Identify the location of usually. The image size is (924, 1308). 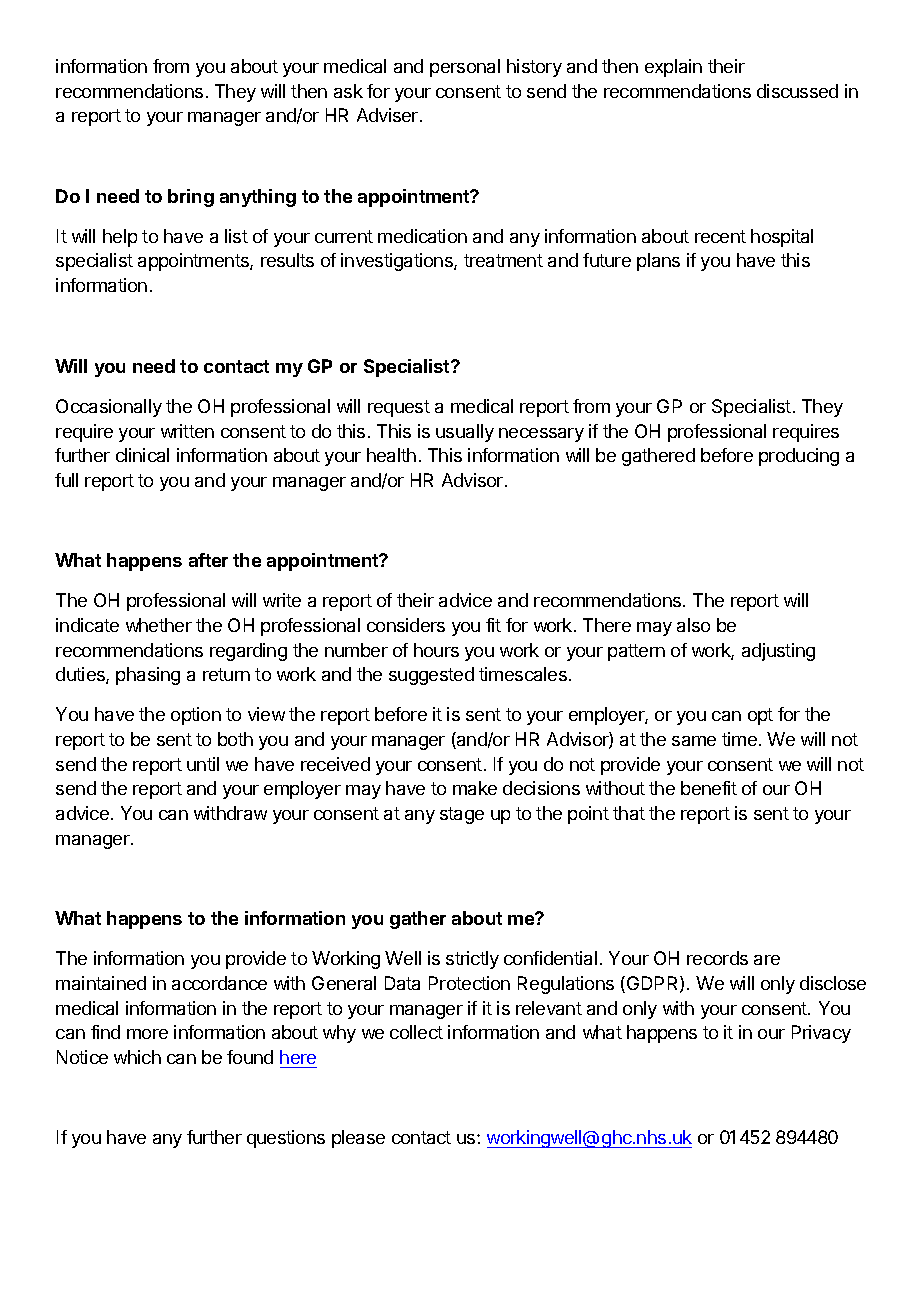
(465, 433).
